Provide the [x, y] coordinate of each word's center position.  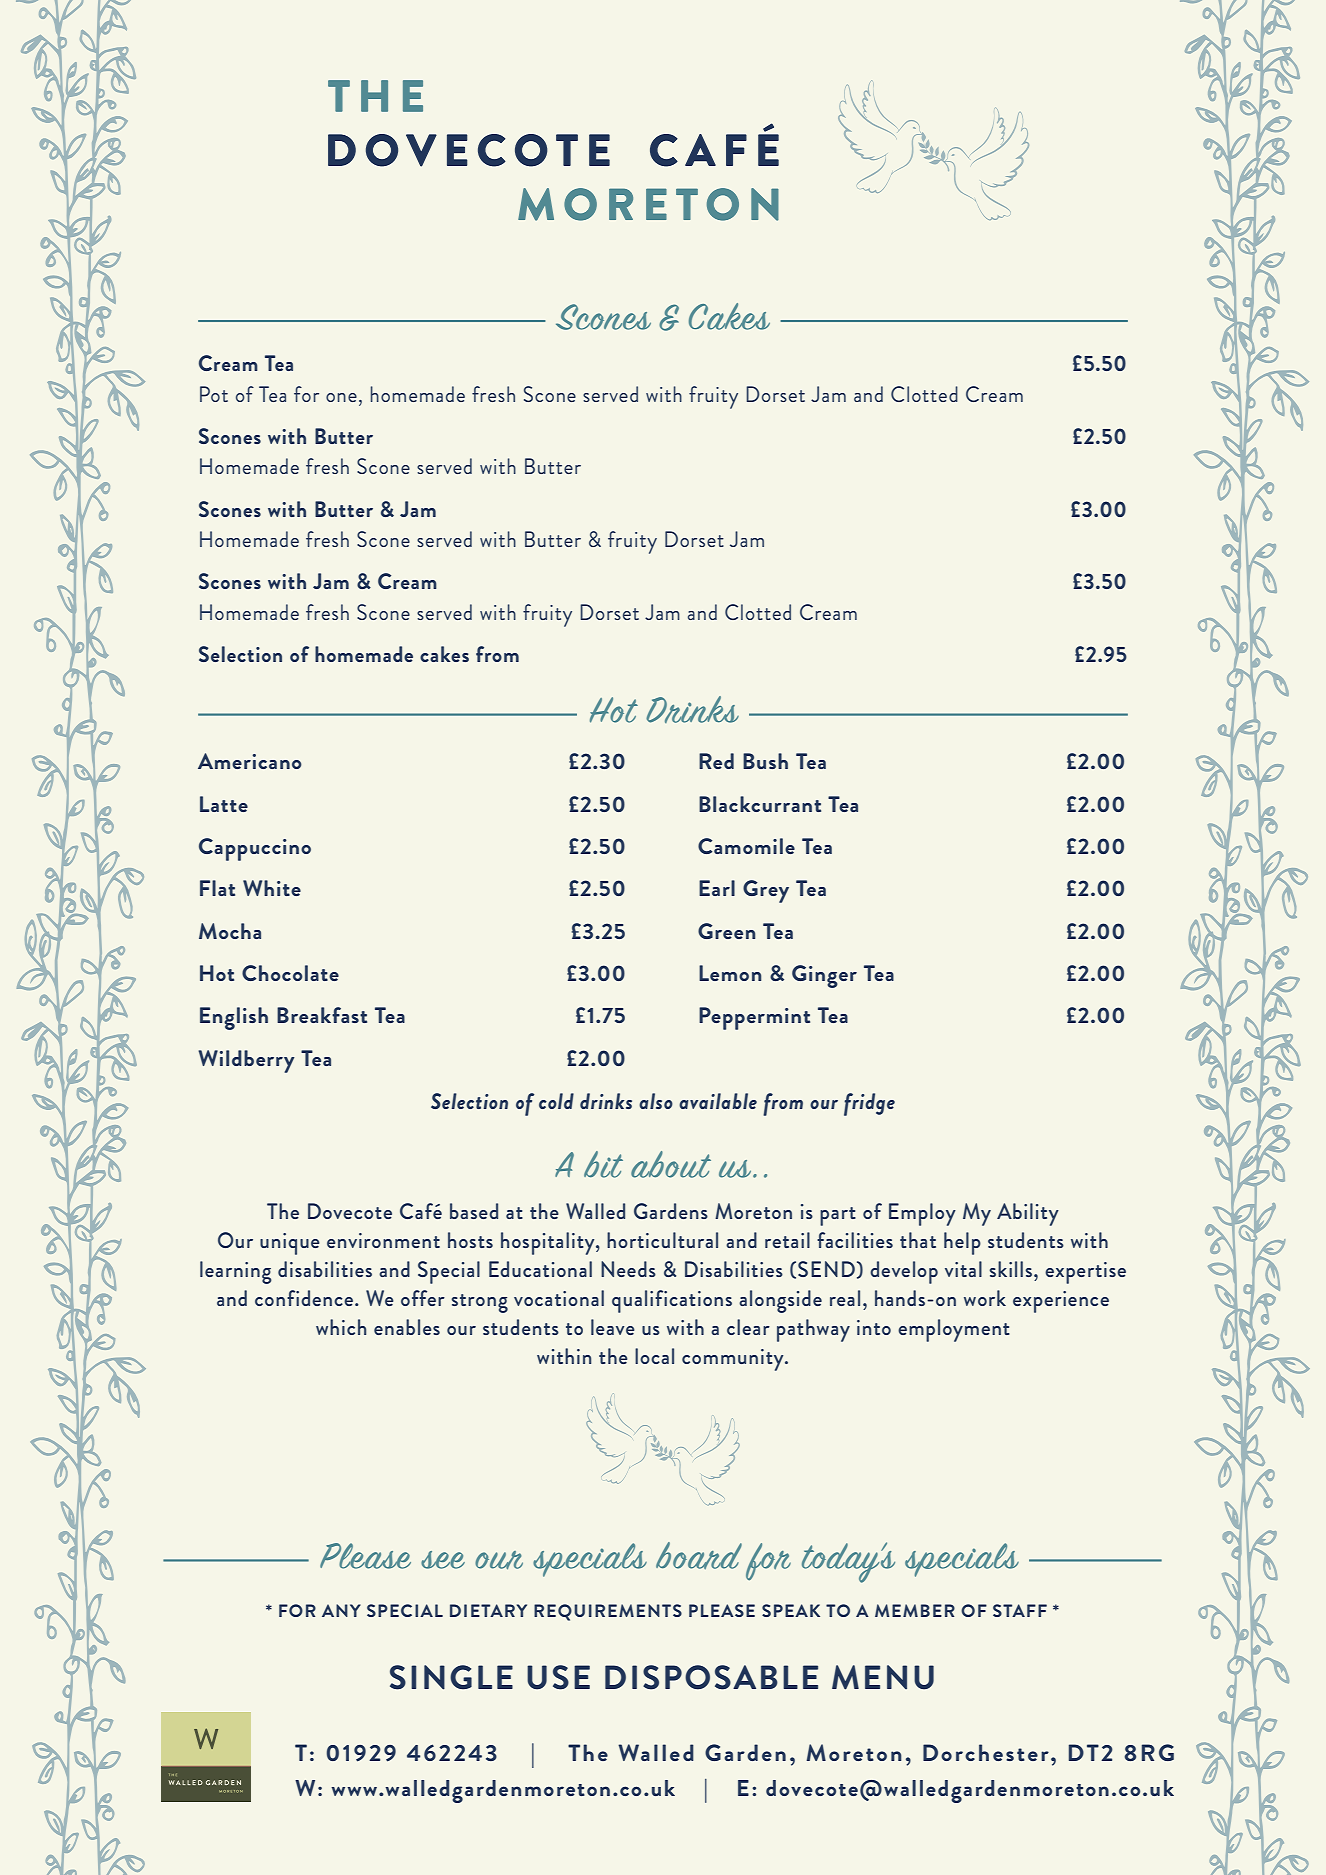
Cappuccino [255, 849]
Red [716, 761]
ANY [341, 1610]
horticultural [662, 1240]
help [962, 1243]
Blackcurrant [760, 804]
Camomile [746, 846]
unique [290, 1244]
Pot [214, 394]
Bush [765, 761]
